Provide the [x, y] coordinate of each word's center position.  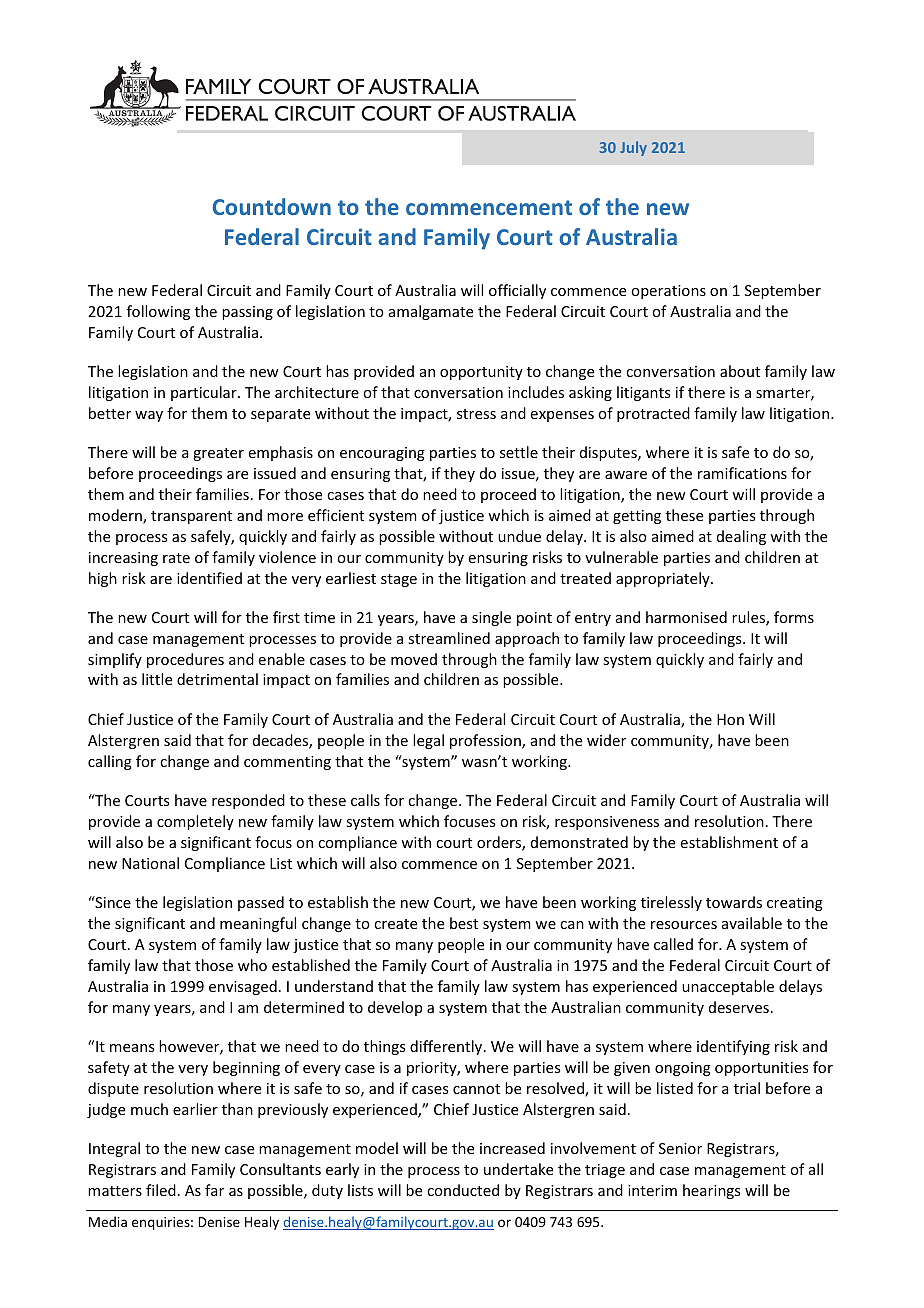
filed [161, 1190]
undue [519, 536]
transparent [191, 517]
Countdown [272, 206]
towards [734, 902]
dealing [741, 537]
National [150, 863]
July [633, 148]
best [464, 923]
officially [517, 291]
